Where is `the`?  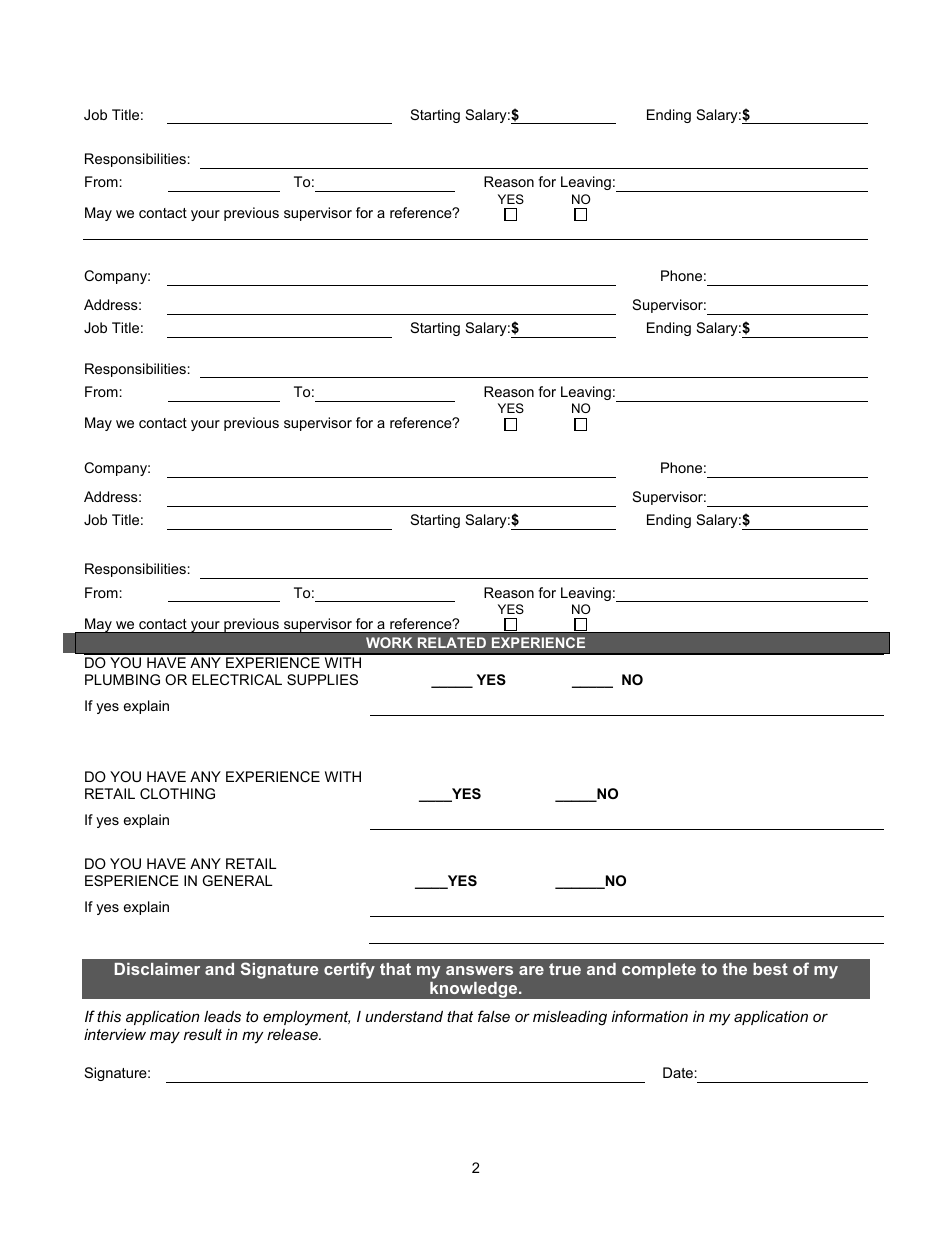
the is located at coordinates (734, 969).
